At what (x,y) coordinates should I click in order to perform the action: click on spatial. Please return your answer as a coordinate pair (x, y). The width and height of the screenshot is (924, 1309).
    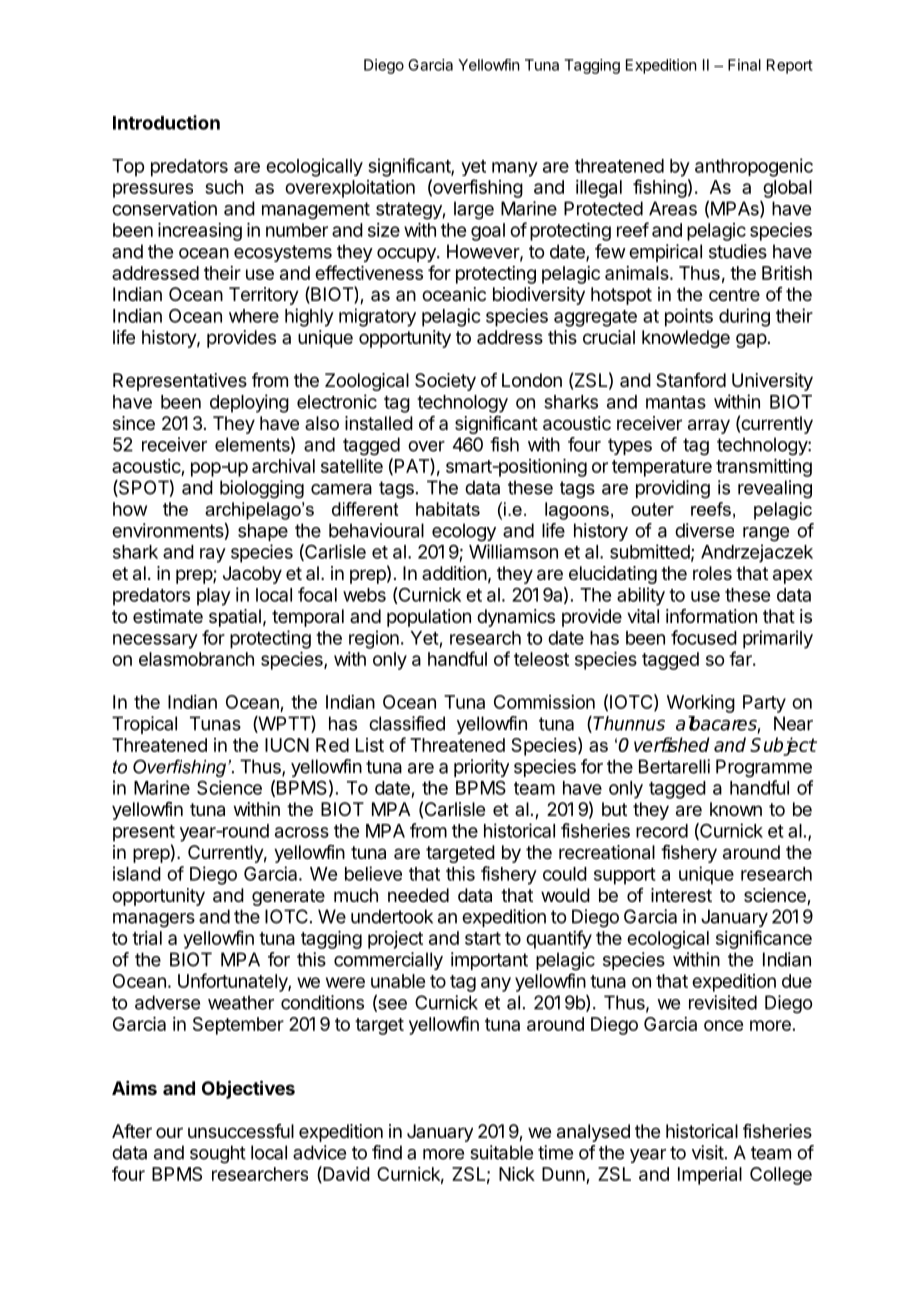
    Looking at the image, I should click on (235, 618).
